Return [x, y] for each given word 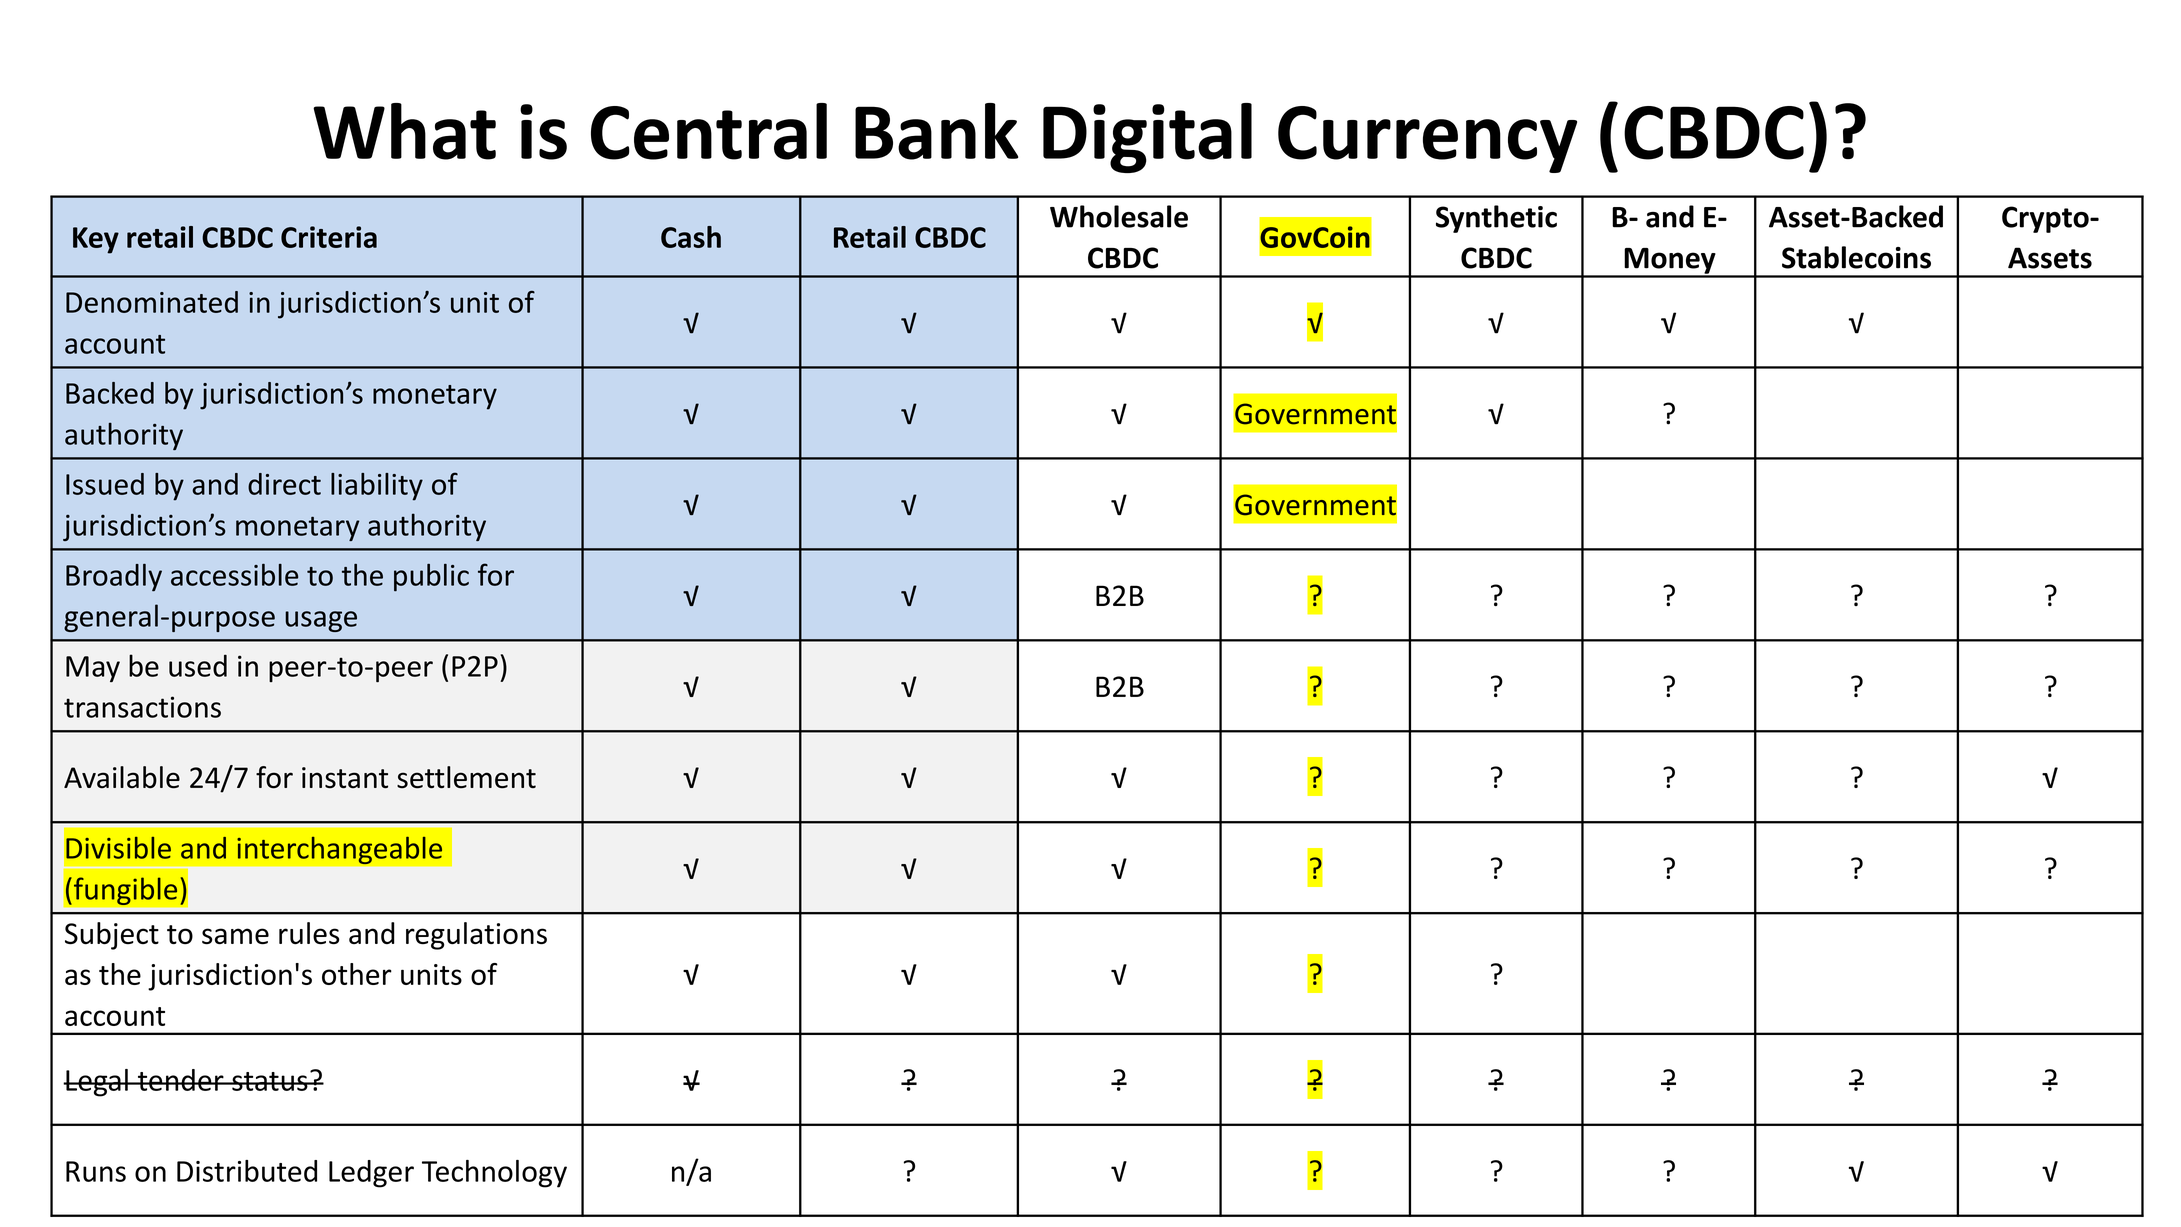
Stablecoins [1856, 257]
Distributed [247, 1171]
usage [321, 621]
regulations [476, 936]
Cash [691, 237]
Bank [936, 131]
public [431, 578]
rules [309, 933]
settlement [466, 777]
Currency [1427, 139]
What [404, 131]
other [357, 974]
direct [284, 484]
